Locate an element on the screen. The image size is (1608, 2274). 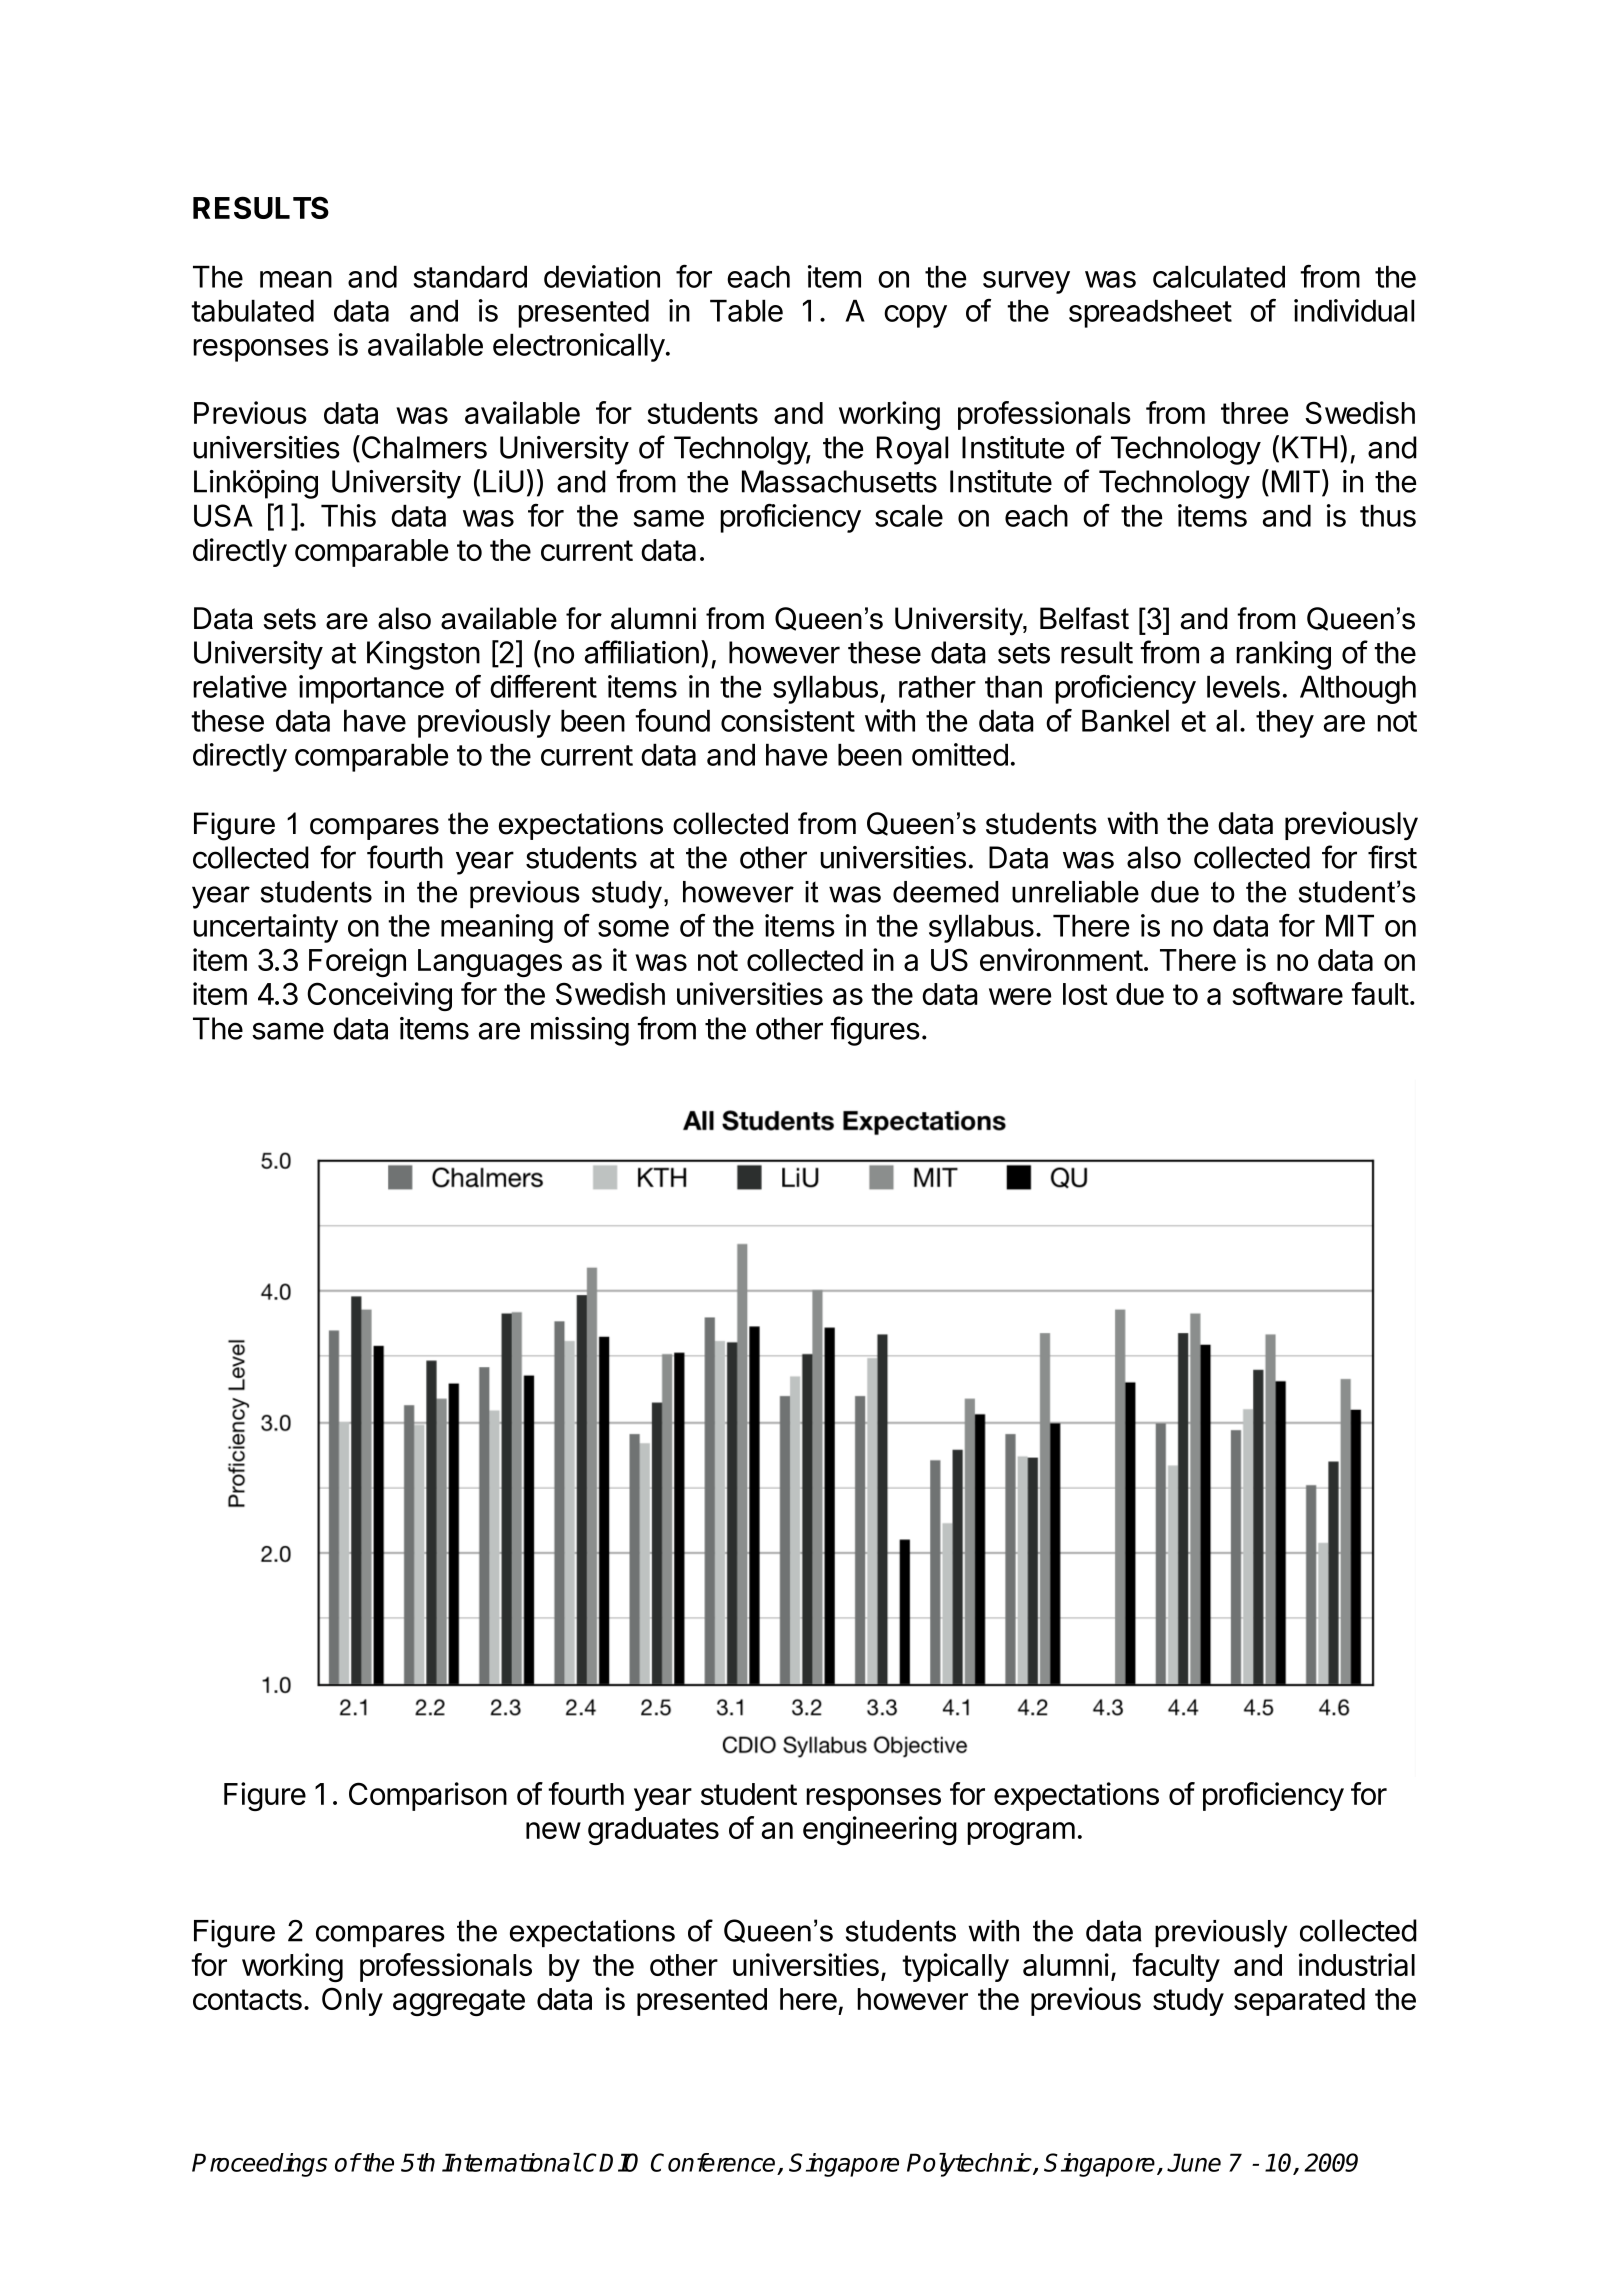
Comparison is located at coordinates (428, 1796).
